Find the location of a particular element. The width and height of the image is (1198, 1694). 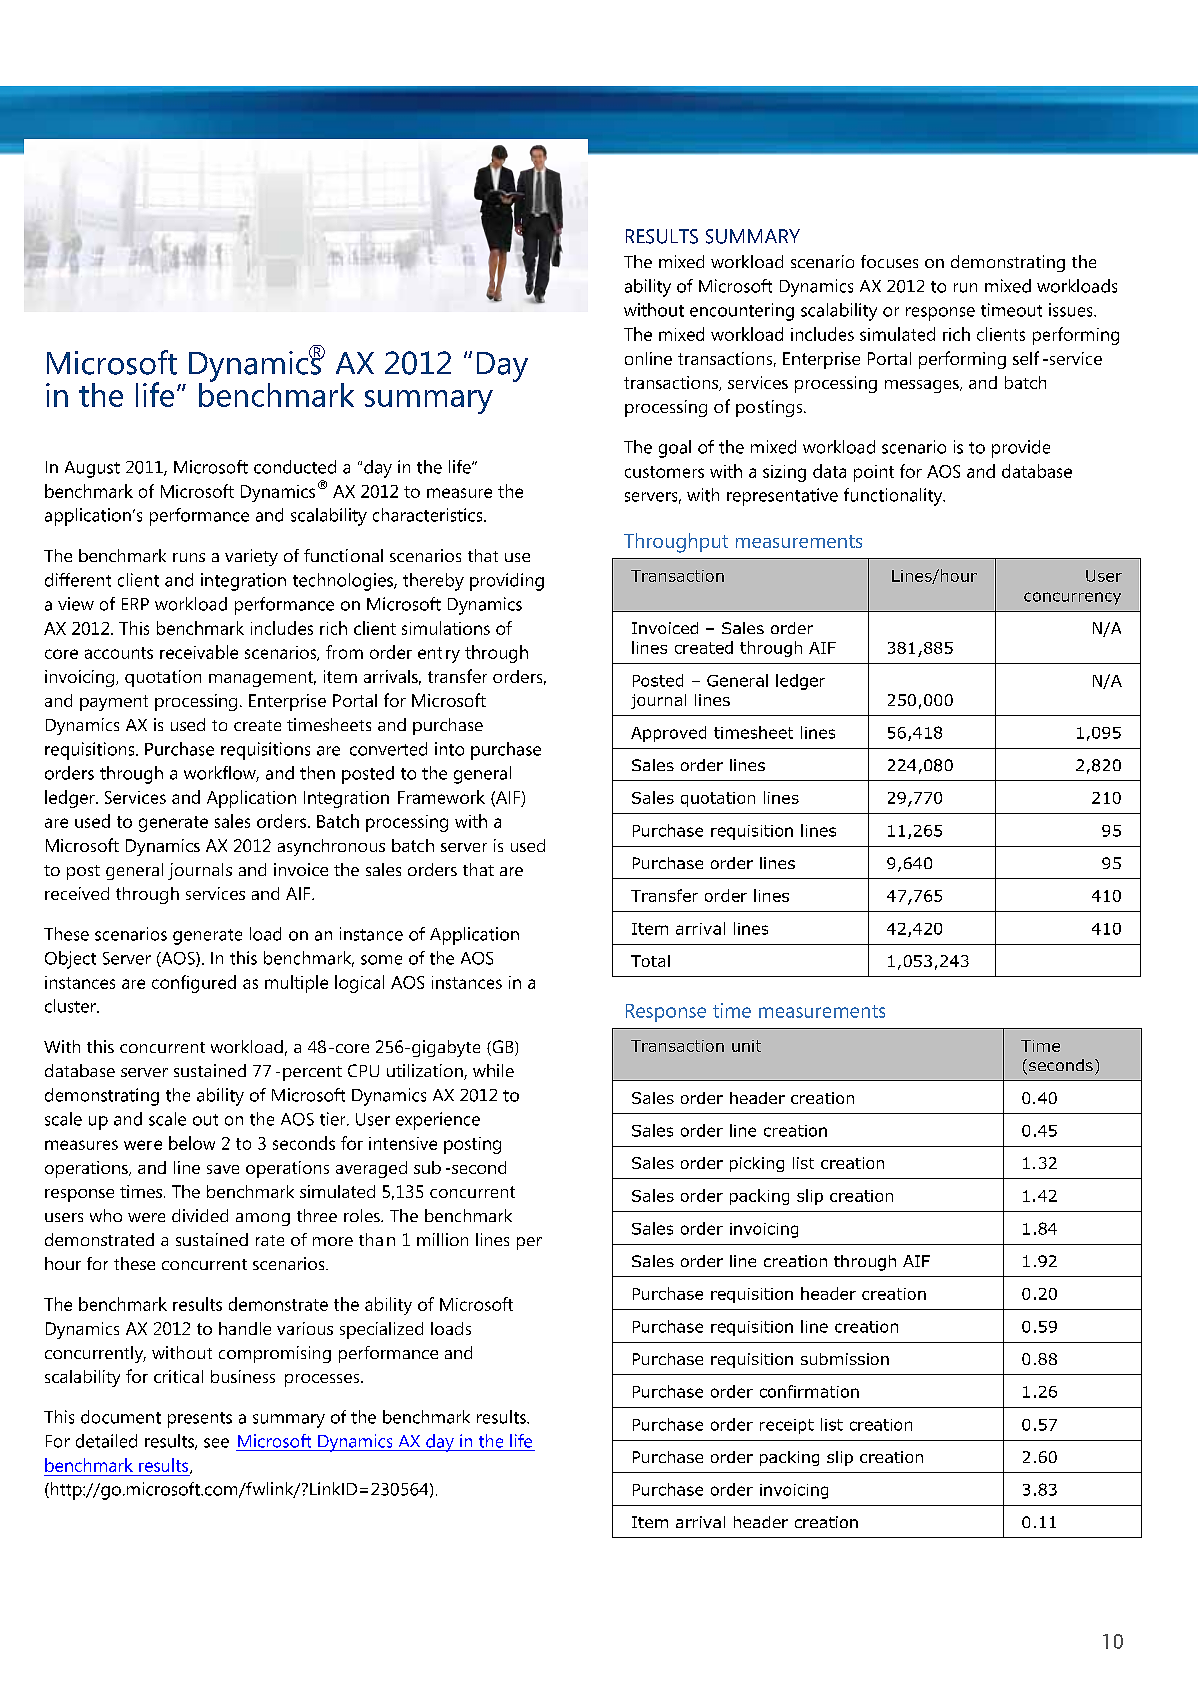

runs is located at coordinates (189, 557).
